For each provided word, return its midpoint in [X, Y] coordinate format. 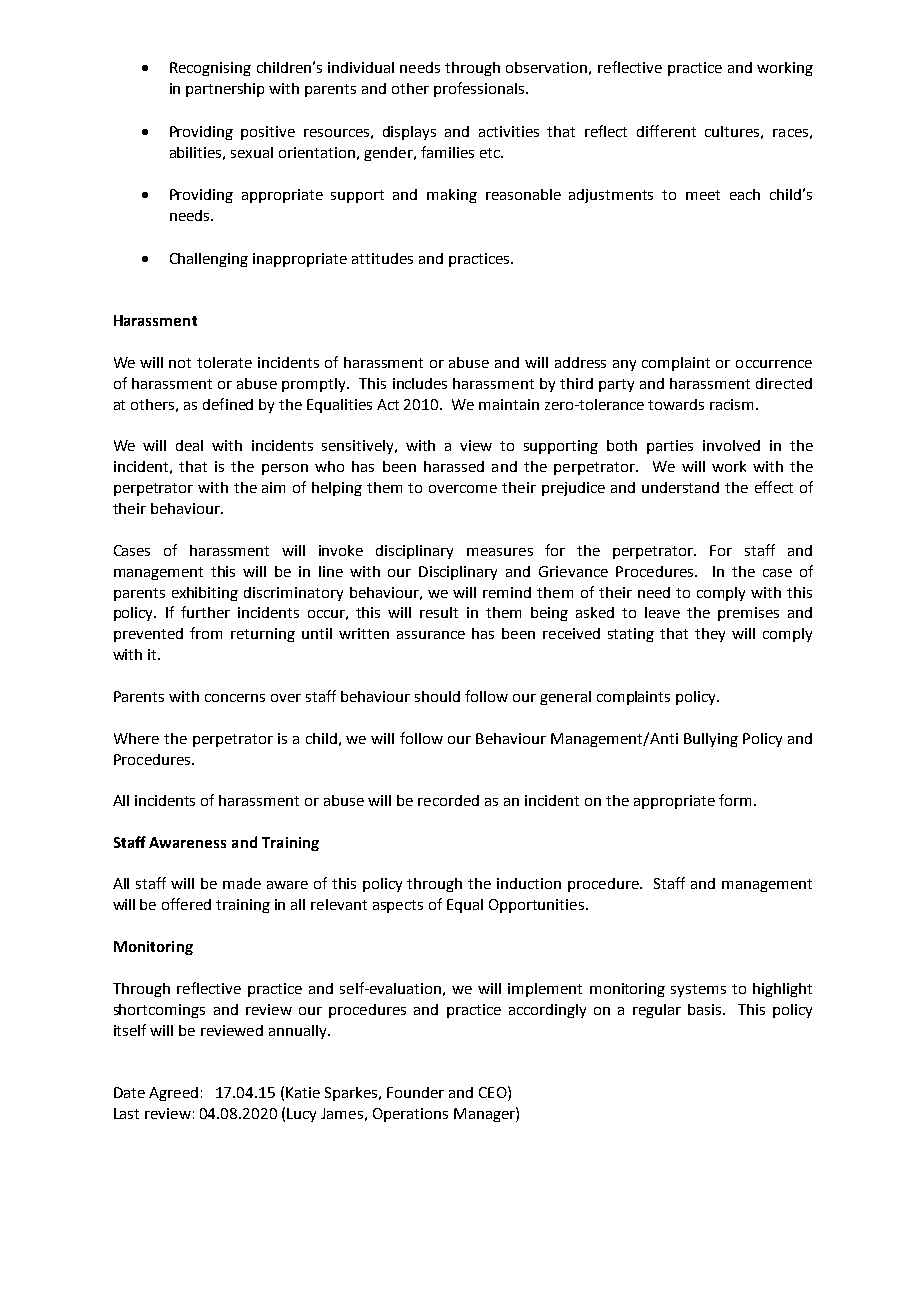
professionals [480, 89]
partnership [225, 90]
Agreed [173, 1094]
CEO [493, 1092]
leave [662, 612]
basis [706, 1009]
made [242, 883]
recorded [448, 800]
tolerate [224, 362]
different [666, 131]
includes [420, 383]
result [439, 612]
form [735, 800]
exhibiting [205, 594]
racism [733, 404]
